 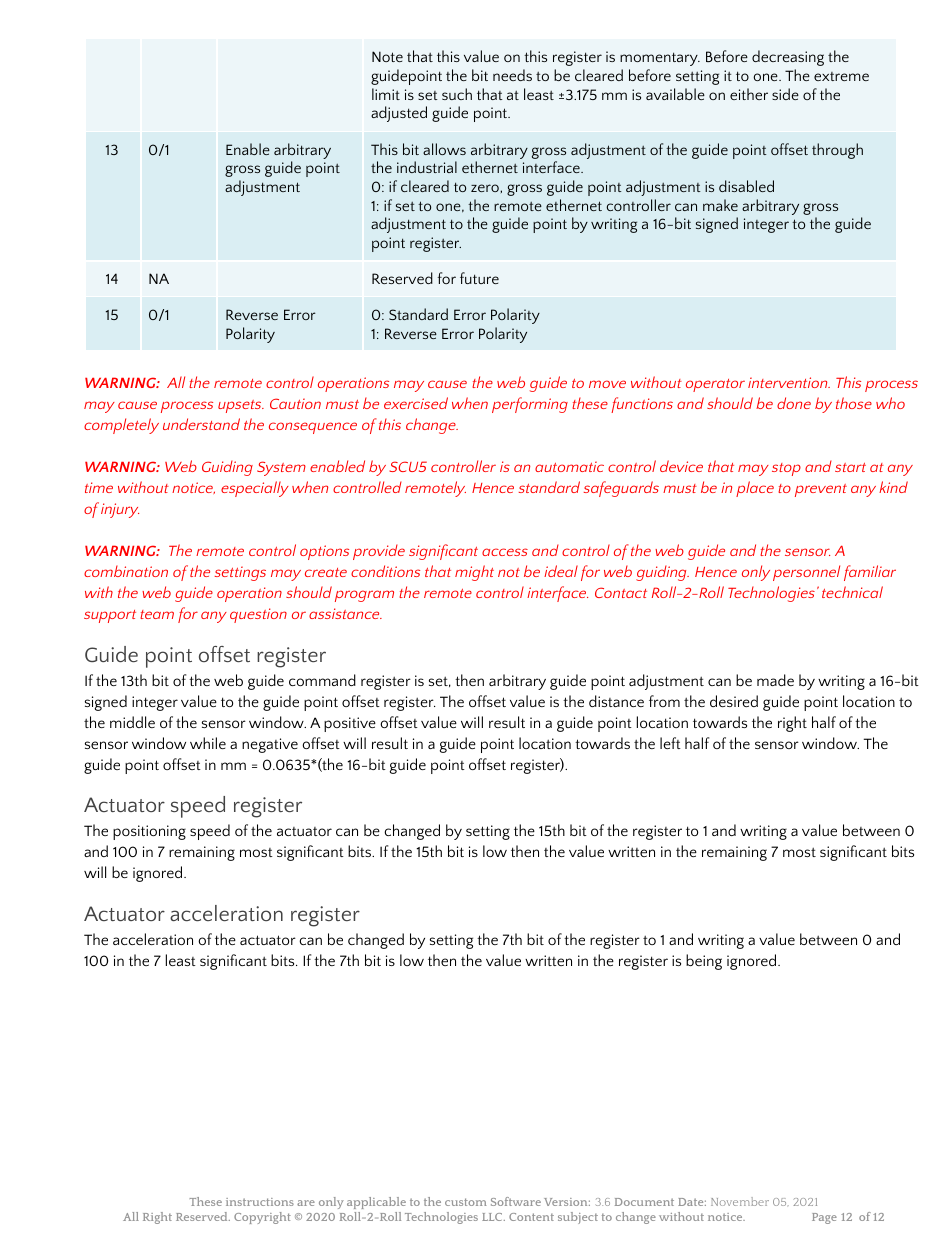 What do you see at coordinates (260, 1202) in the screenshot?
I see `instructions` at bounding box center [260, 1202].
